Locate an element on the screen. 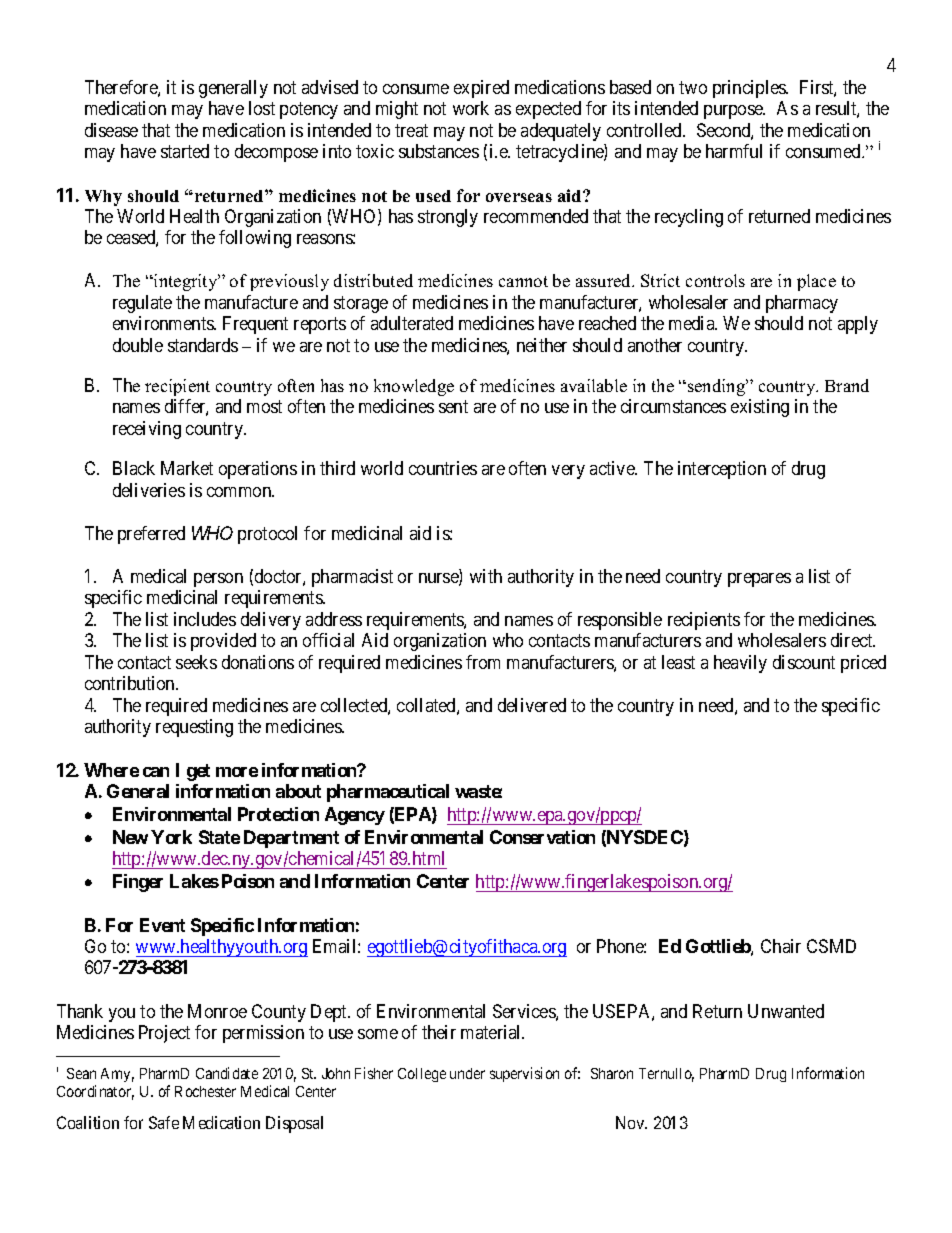 Image resolution: width=952 pixels, height=1233 pixels. started is located at coordinates (185, 151).
